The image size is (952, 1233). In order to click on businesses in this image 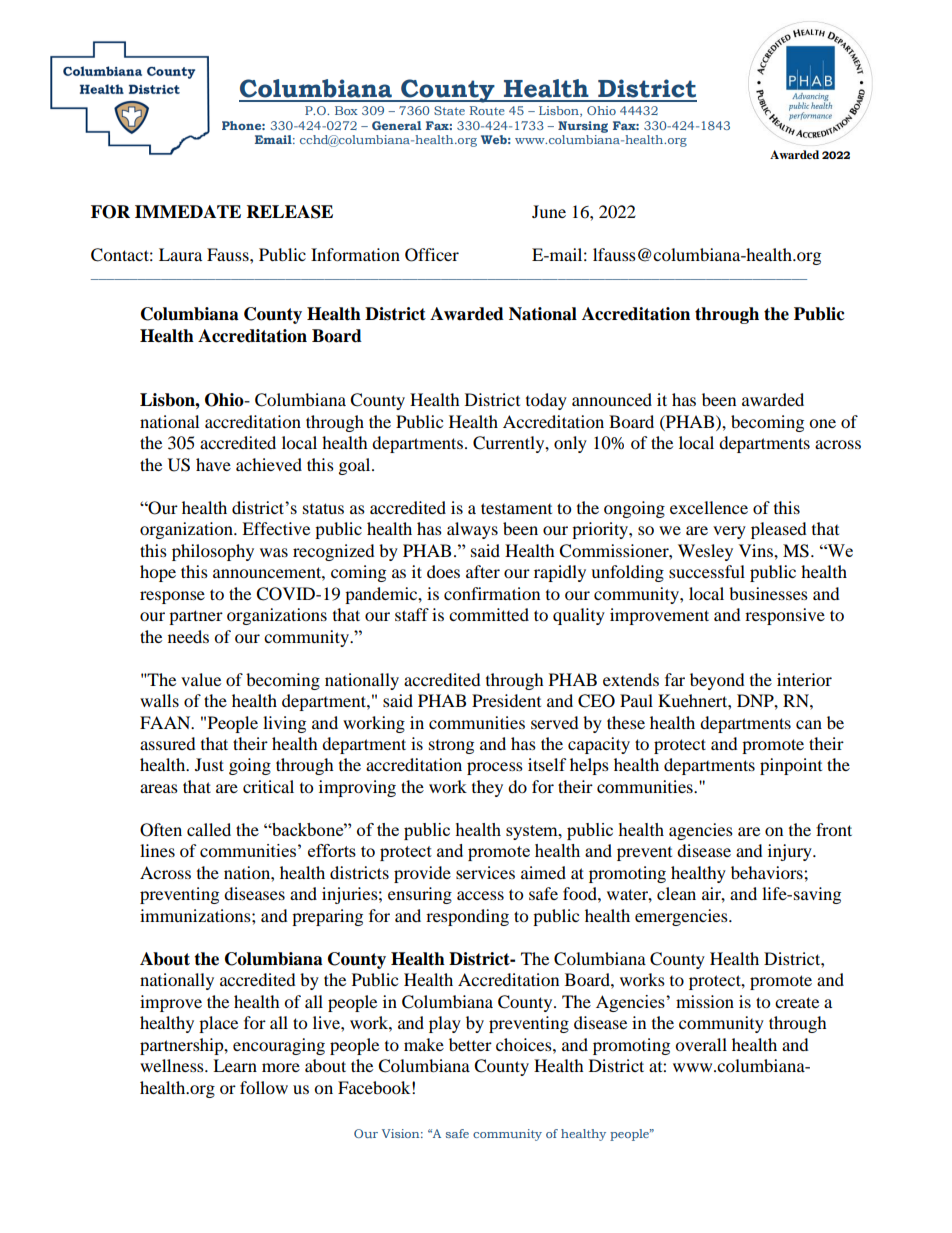, I will do `click(768, 593)`.
